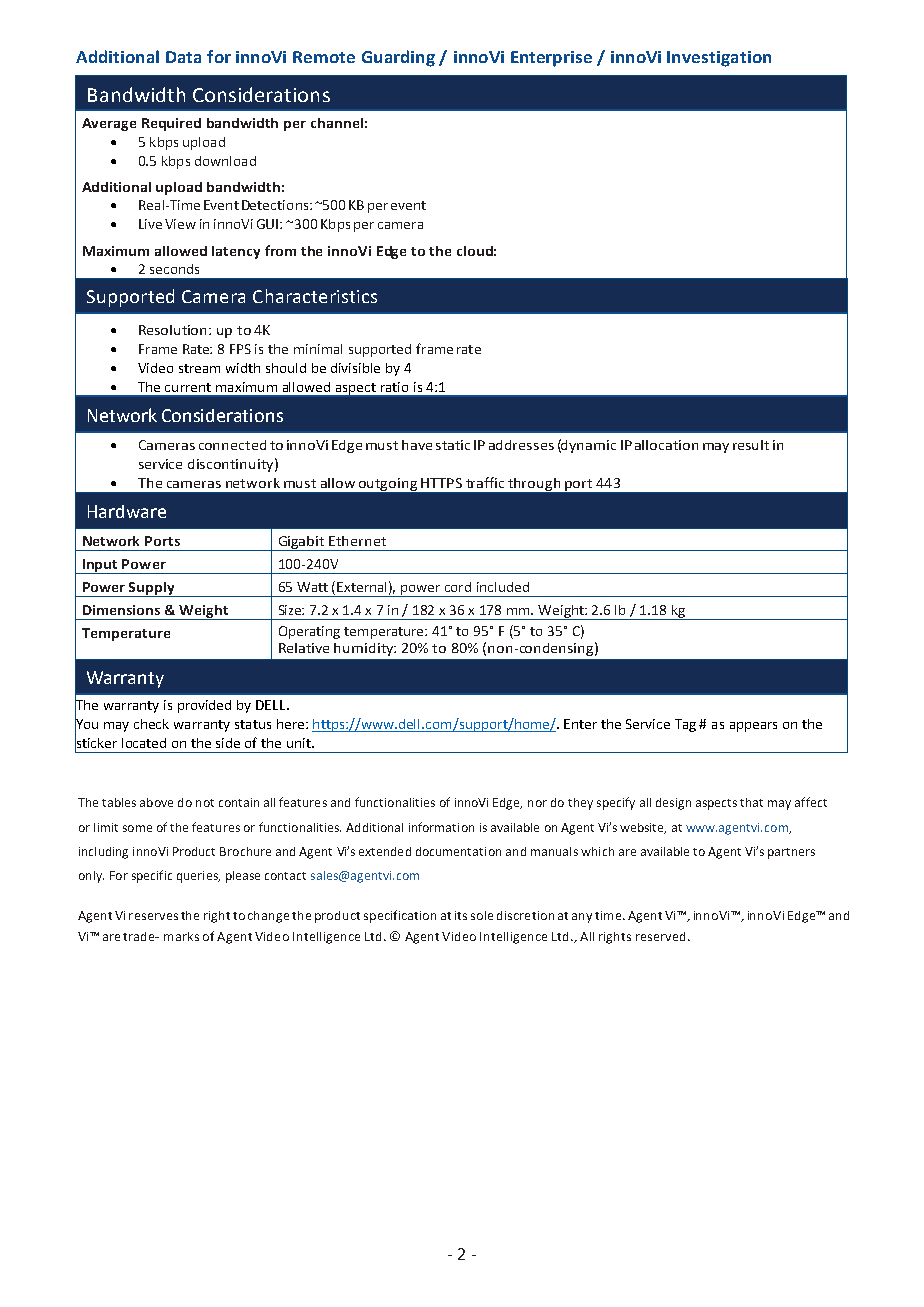 The image size is (924, 1307). Describe the element at coordinates (458, 587) in the page. I see `cord` at that location.
